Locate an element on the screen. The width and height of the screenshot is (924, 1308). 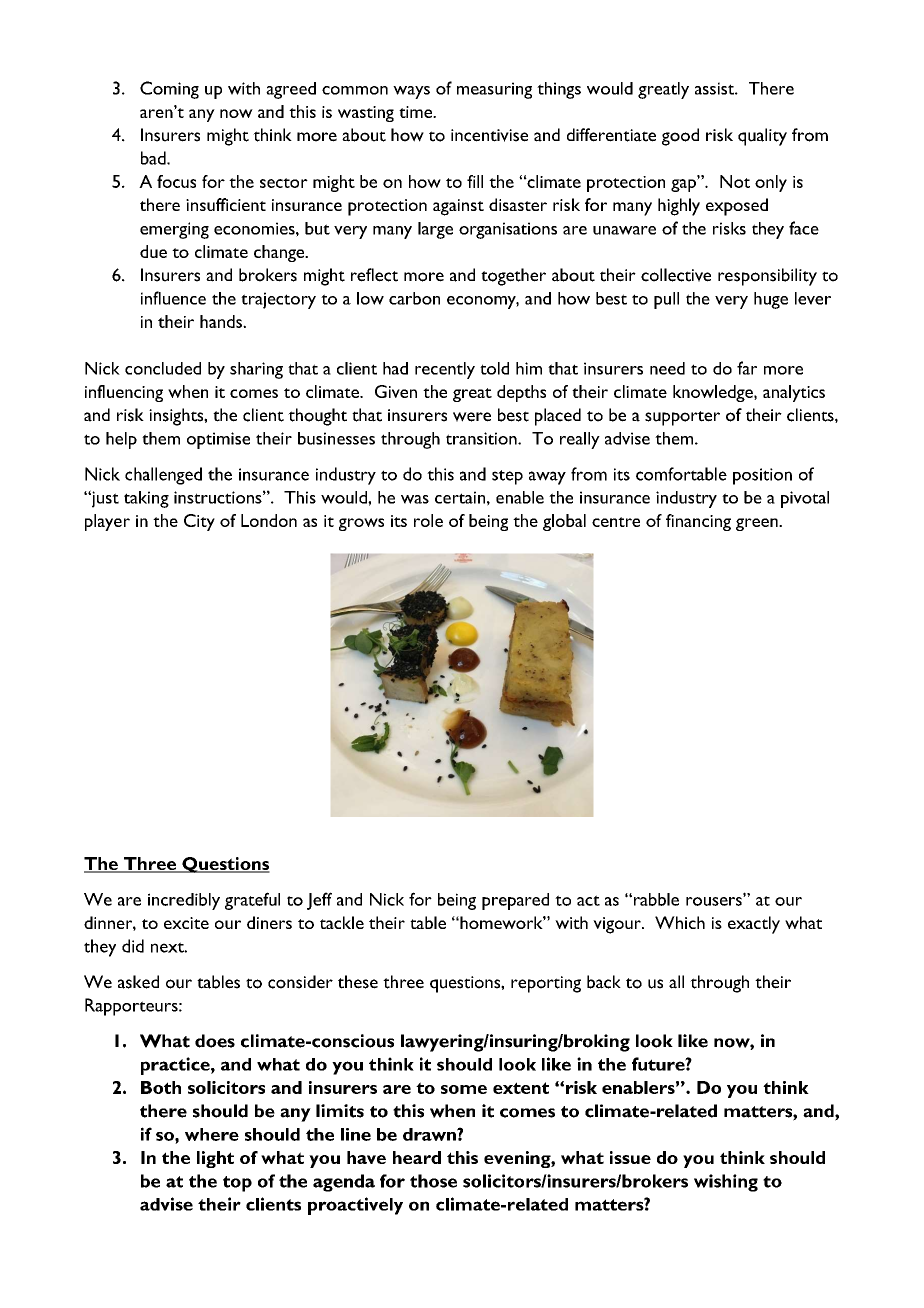
concluded is located at coordinates (163, 368).
